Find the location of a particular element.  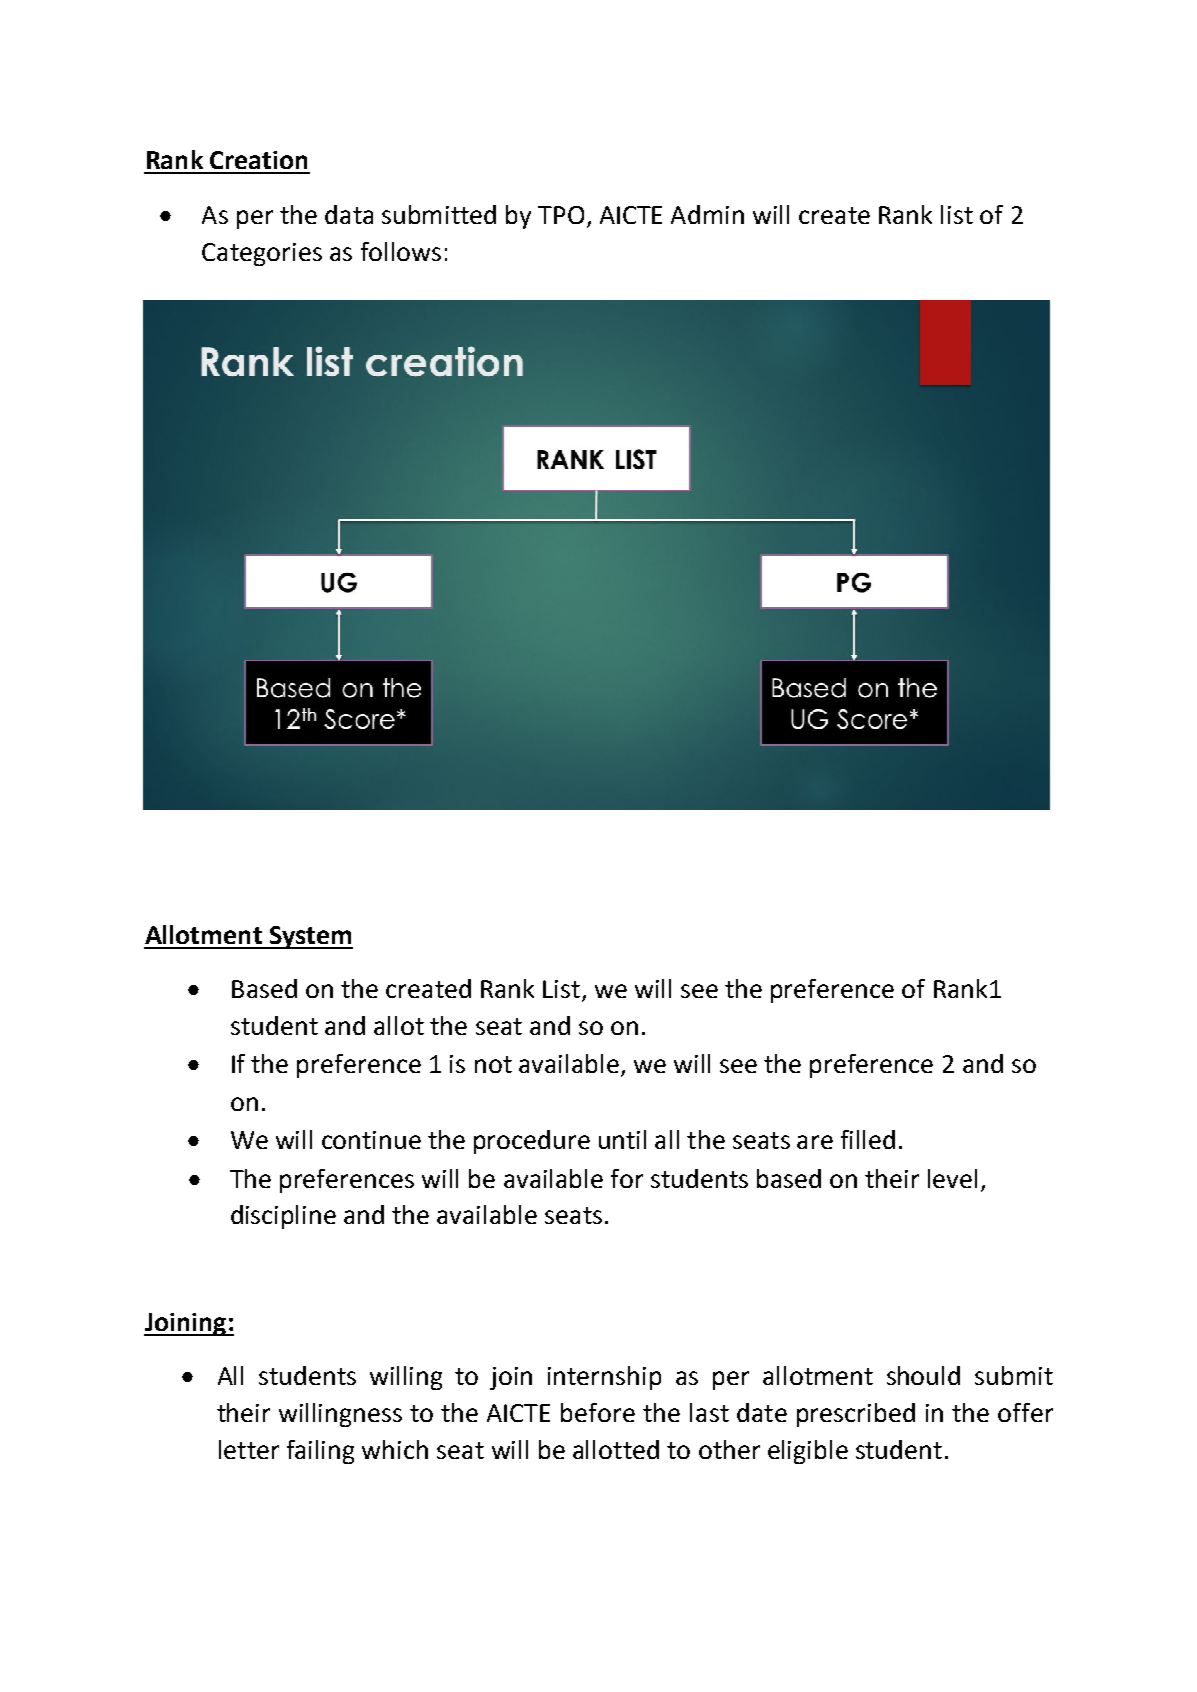

data is located at coordinates (349, 214).
